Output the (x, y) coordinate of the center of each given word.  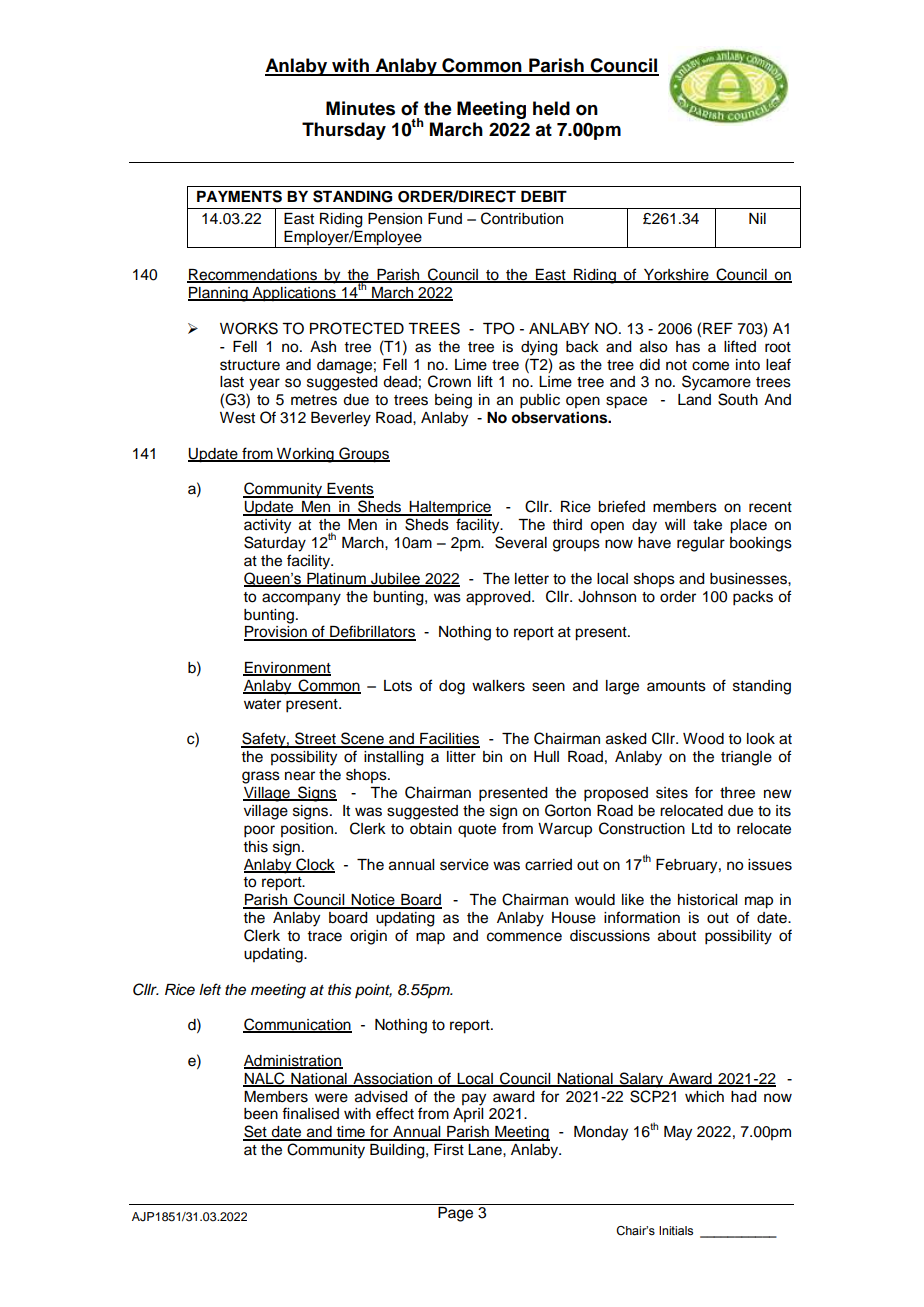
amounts (676, 686)
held (551, 108)
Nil (757, 218)
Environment (287, 669)
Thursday (344, 131)
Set (256, 1132)
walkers (498, 686)
